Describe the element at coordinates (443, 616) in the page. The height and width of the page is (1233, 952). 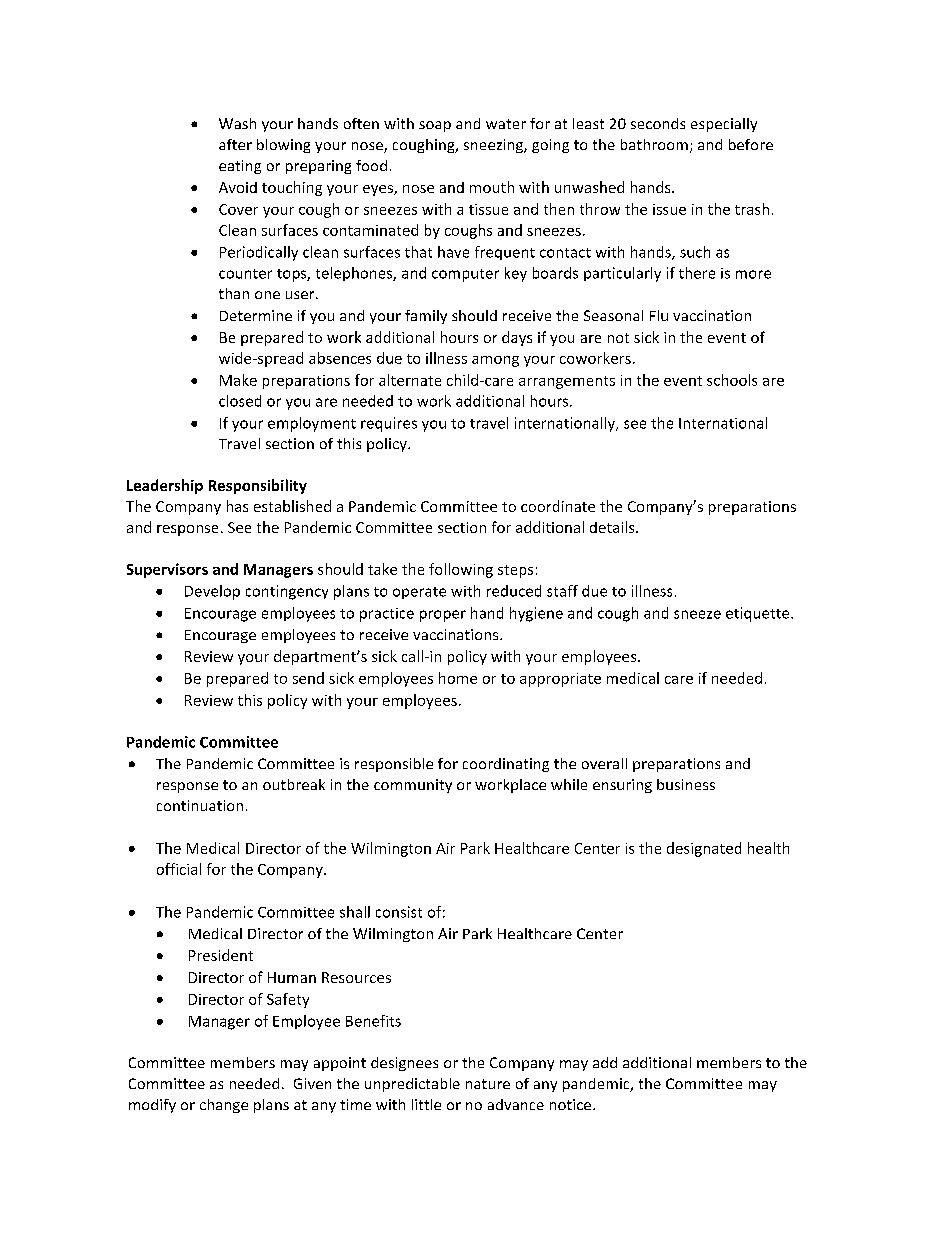
I see `proper` at that location.
